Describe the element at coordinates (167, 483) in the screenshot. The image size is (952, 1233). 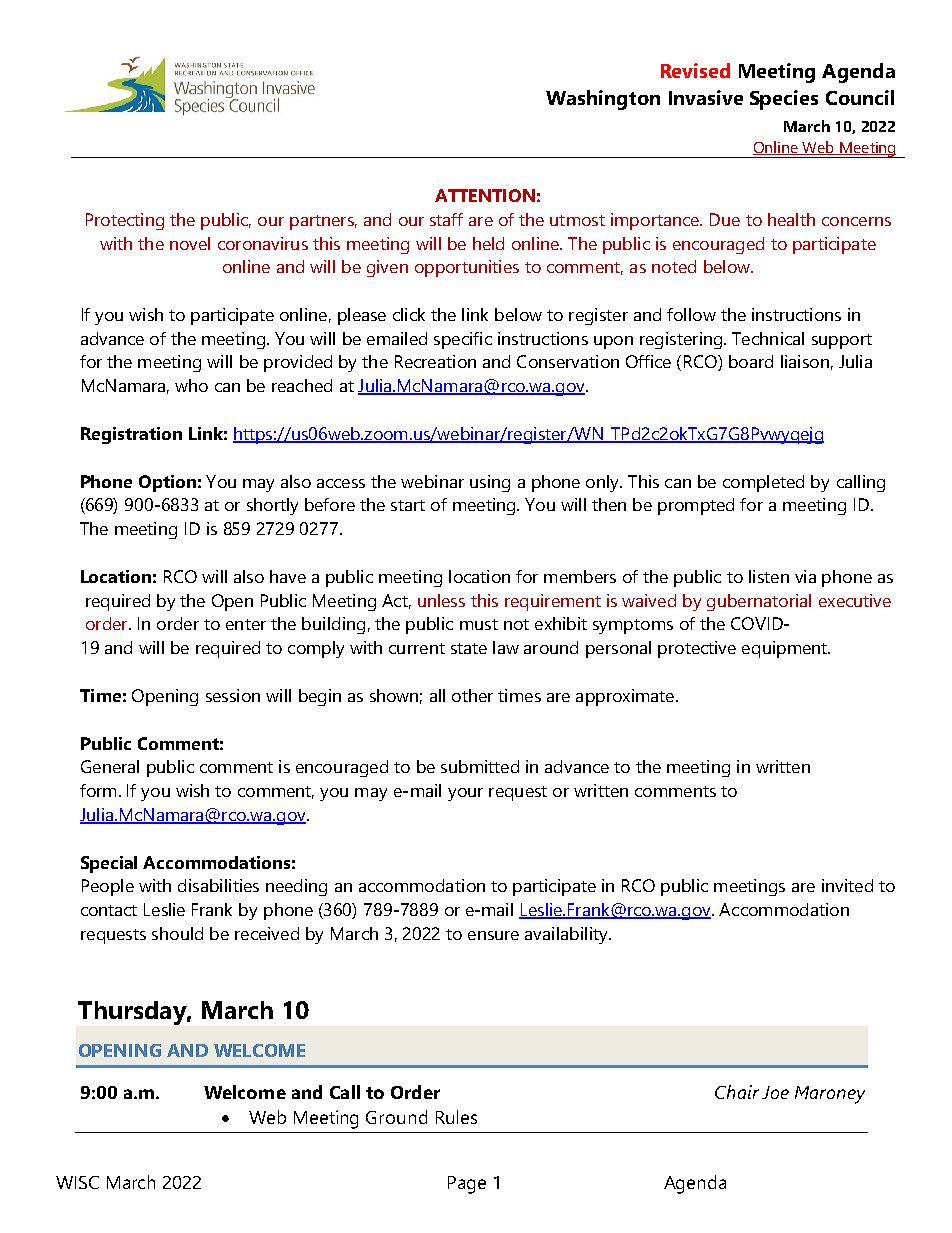
I see `Option` at that location.
